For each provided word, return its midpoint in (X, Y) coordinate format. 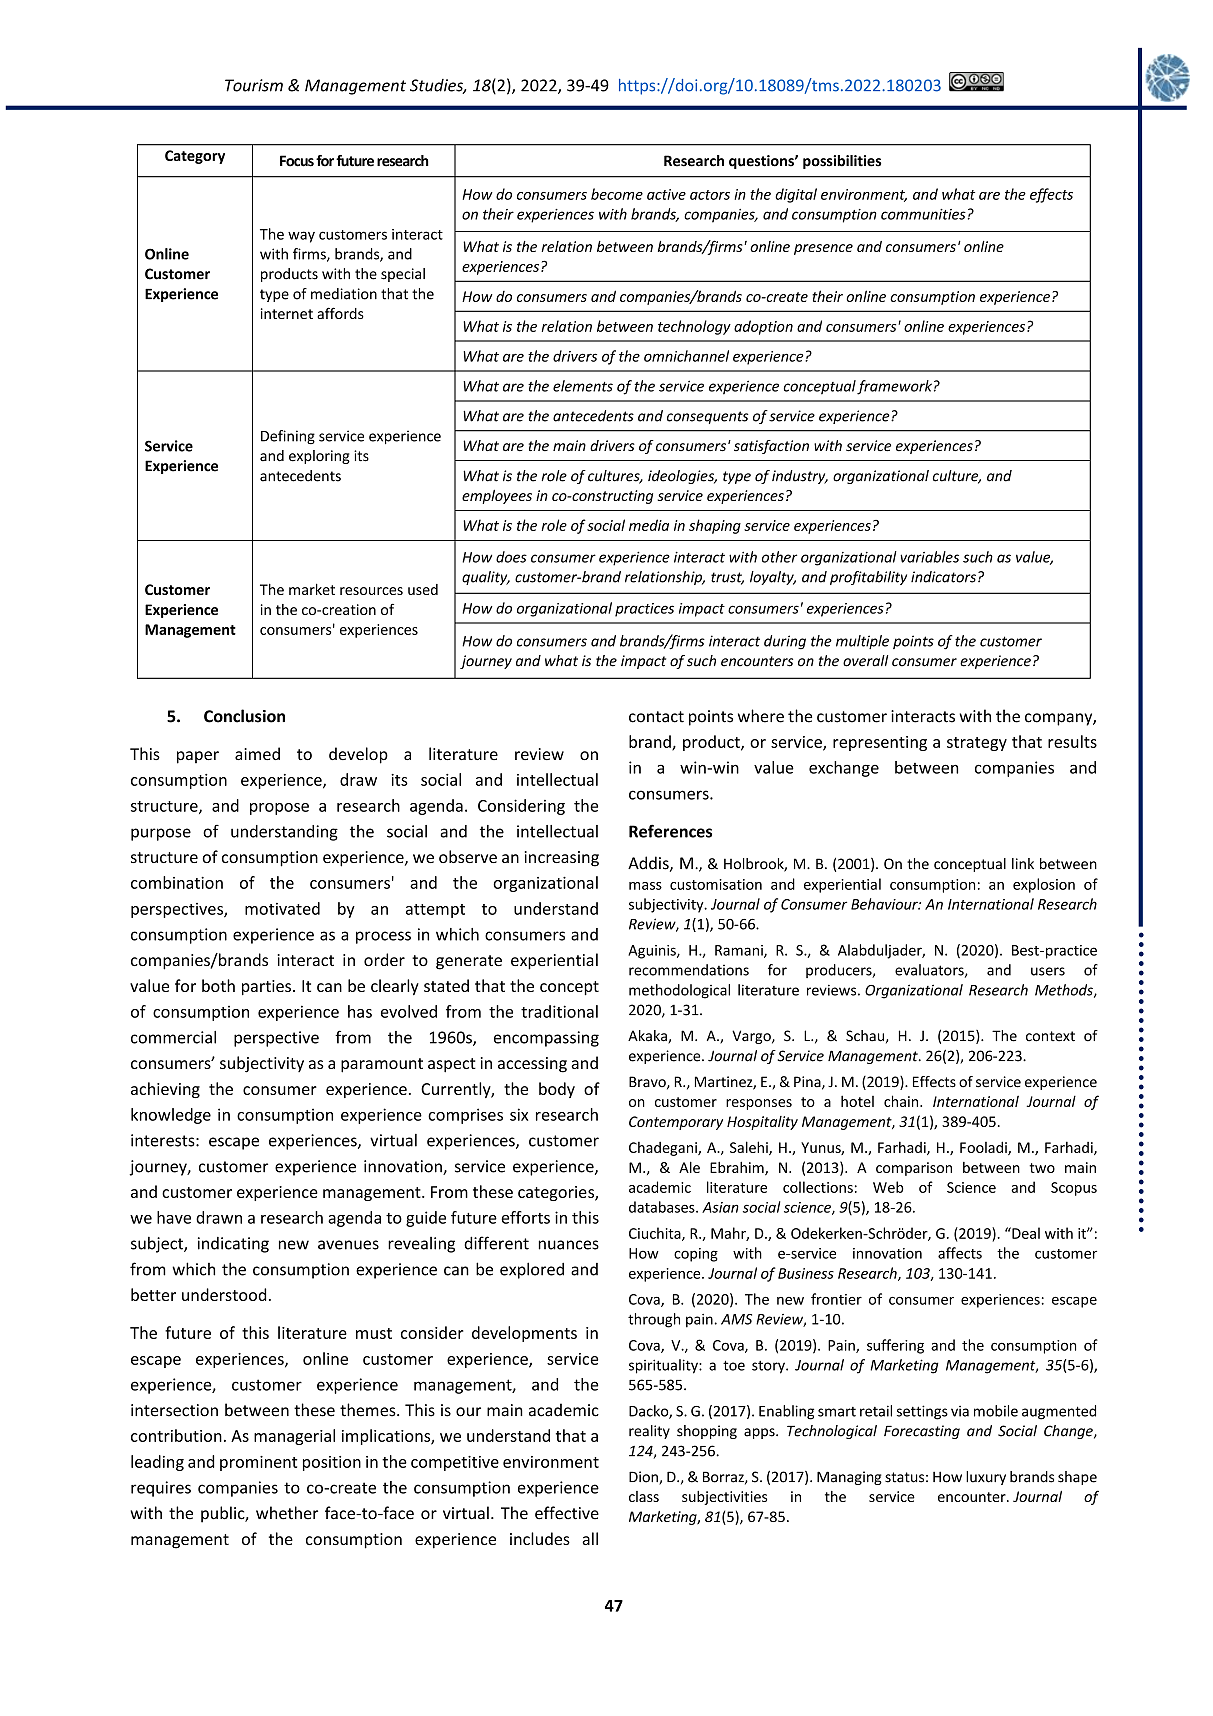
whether (287, 1513)
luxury (986, 1478)
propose (279, 809)
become (617, 194)
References (670, 831)
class (644, 1496)
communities (923, 214)
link (1023, 863)
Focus (297, 161)
